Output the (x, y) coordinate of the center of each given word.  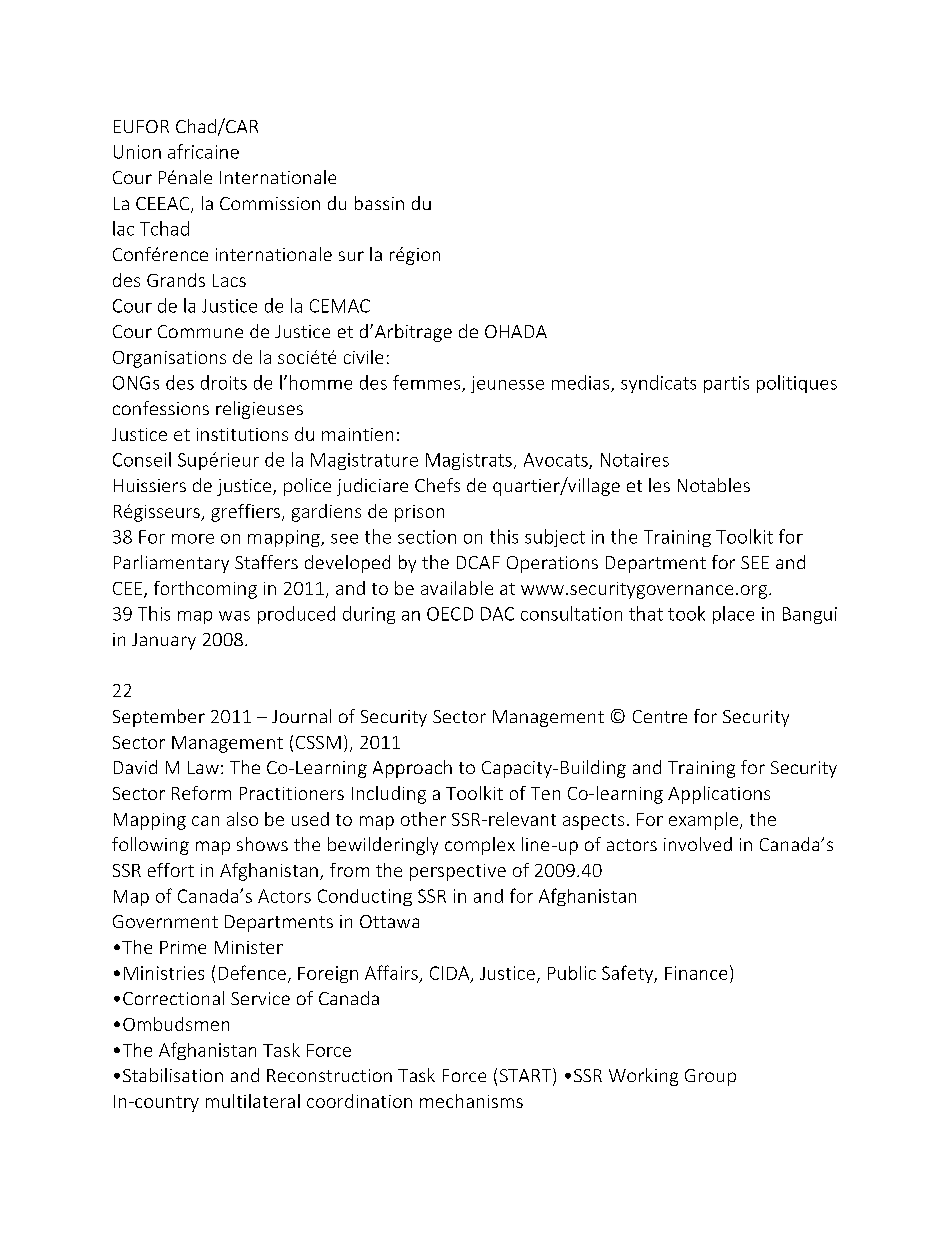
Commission (270, 203)
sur (351, 256)
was (234, 616)
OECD (450, 614)
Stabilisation (173, 1075)
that (646, 613)
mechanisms (471, 1101)
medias (582, 383)
